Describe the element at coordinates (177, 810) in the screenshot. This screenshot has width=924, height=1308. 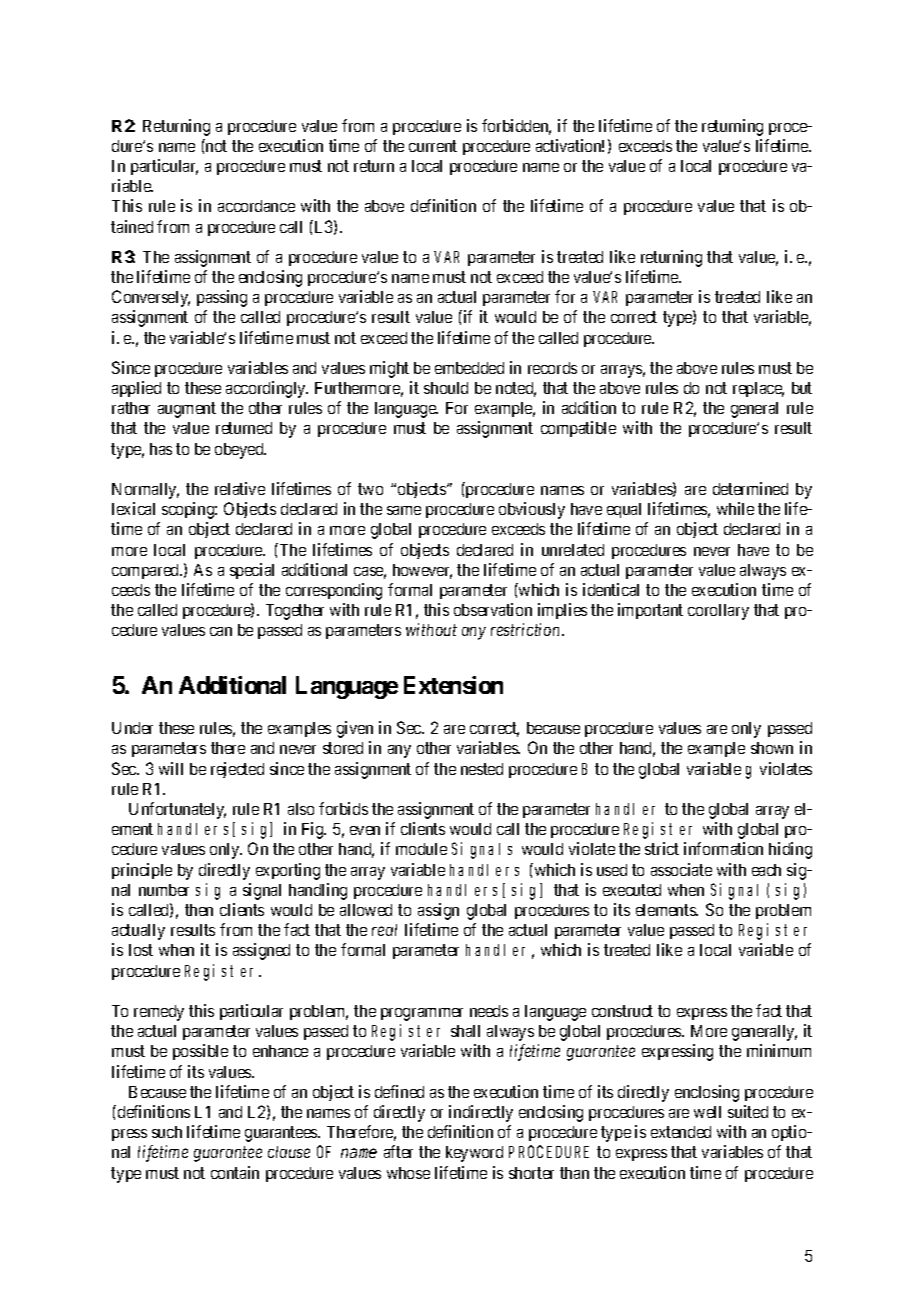
I see `Unfortunately` at that location.
